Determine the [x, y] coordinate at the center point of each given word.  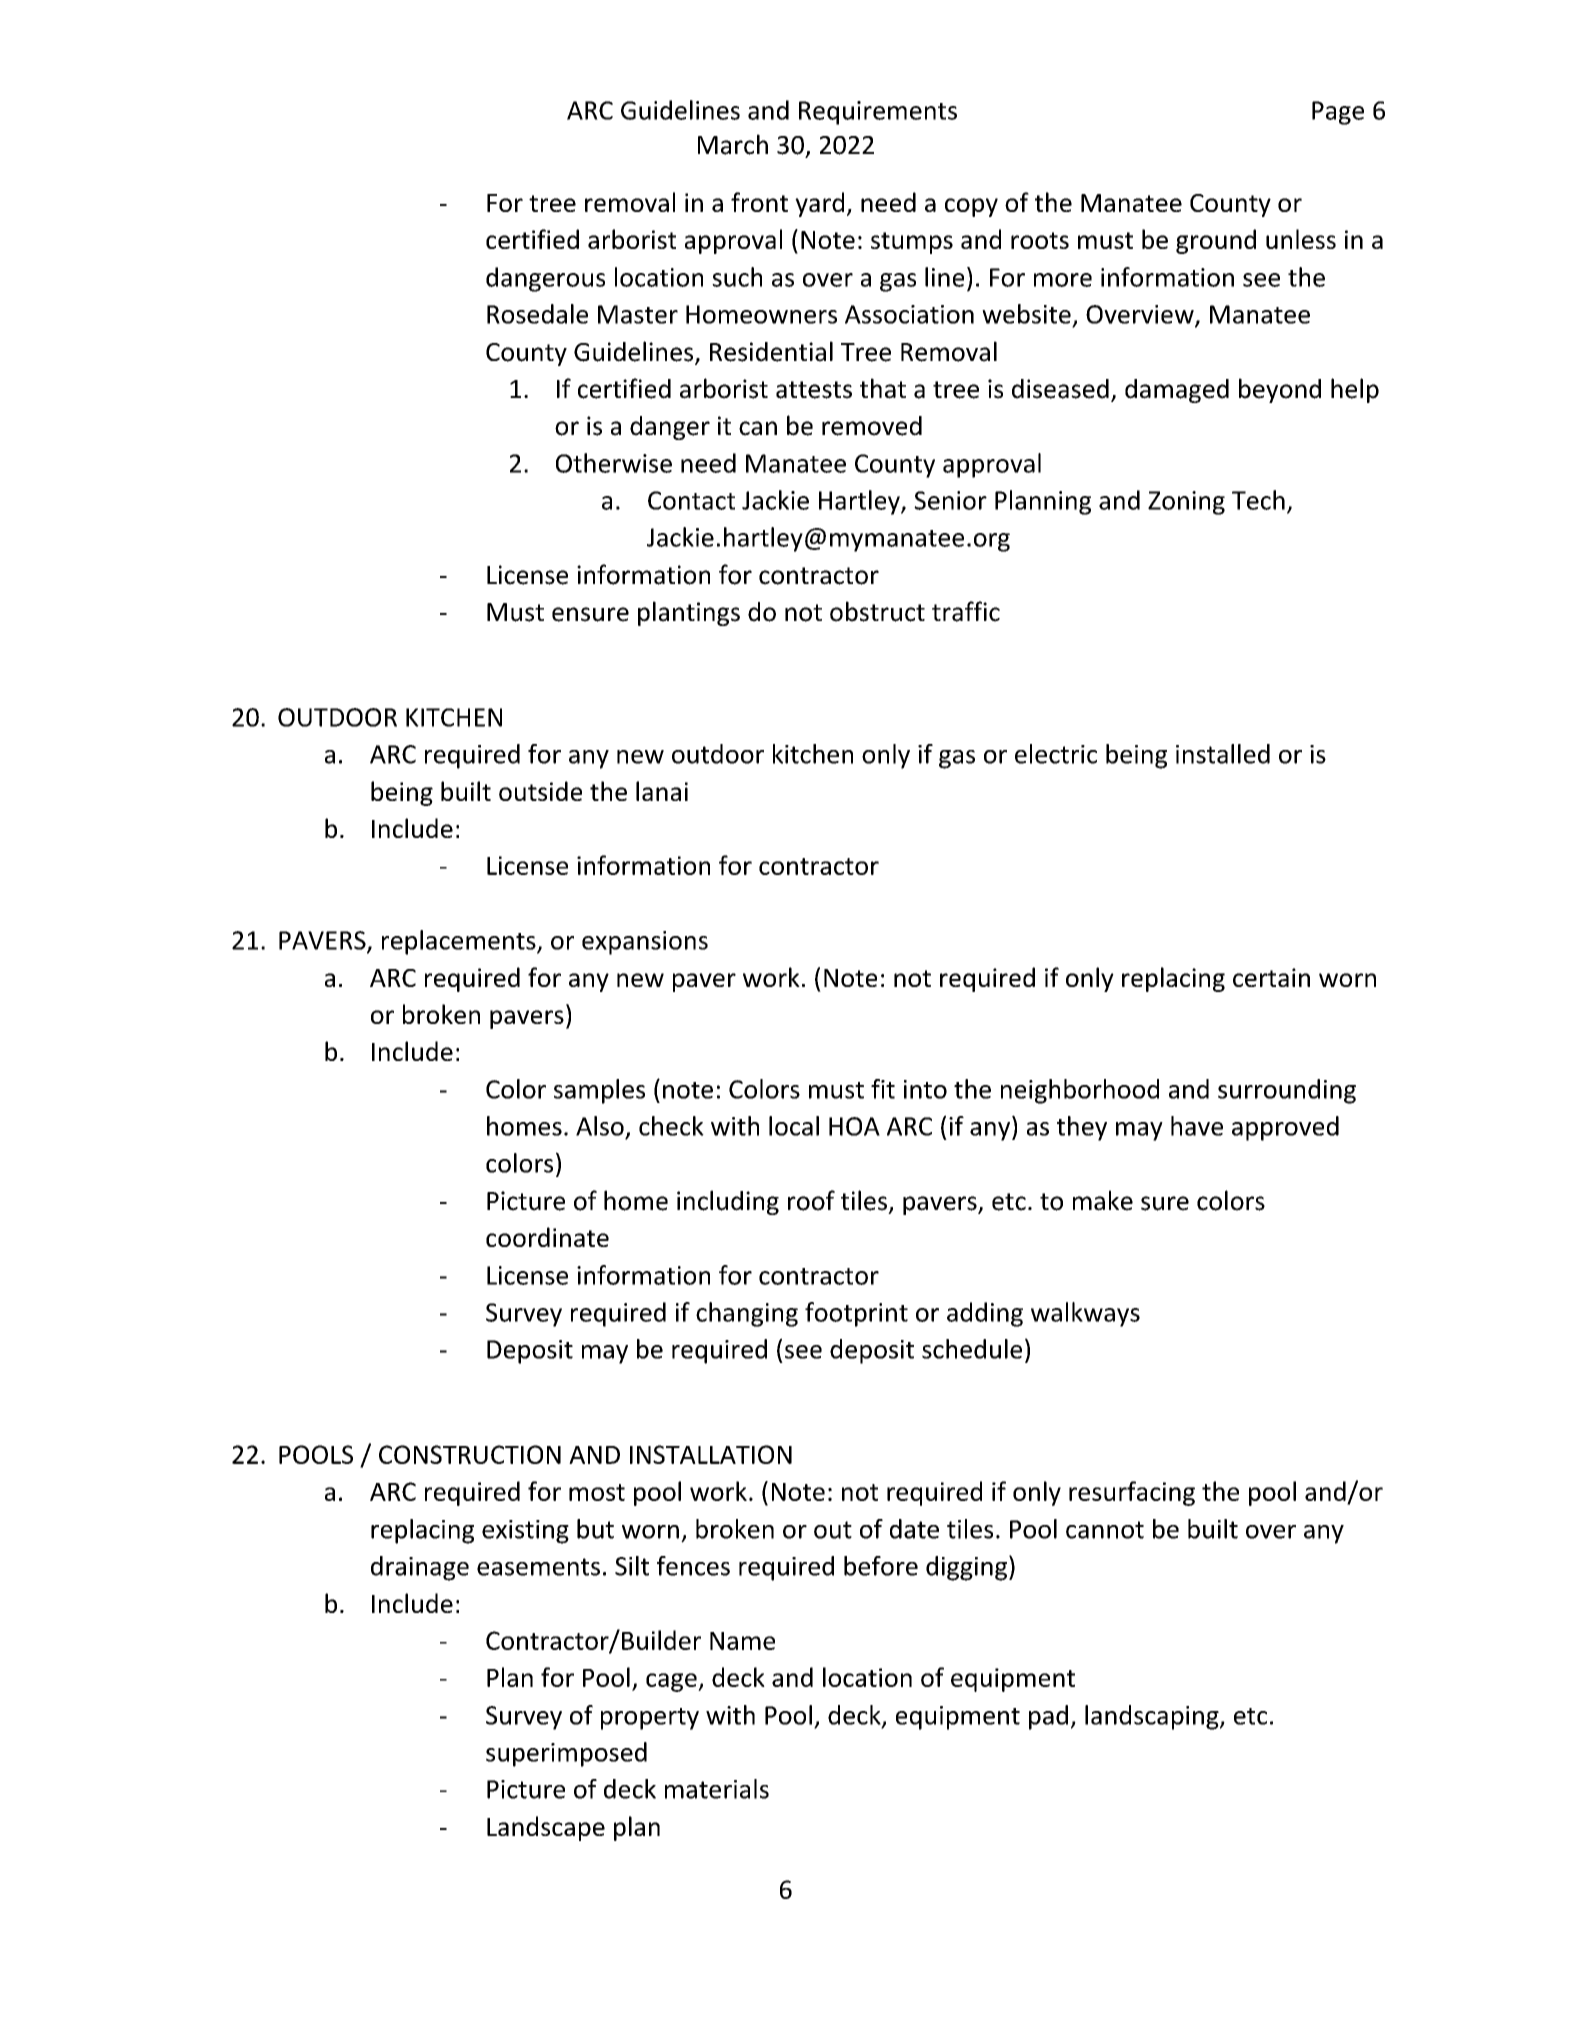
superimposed [566, 1754]
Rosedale [537, 314]
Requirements [878, 113]
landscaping [1153, 1717]
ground [1216, 241]
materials [717, 1789]
